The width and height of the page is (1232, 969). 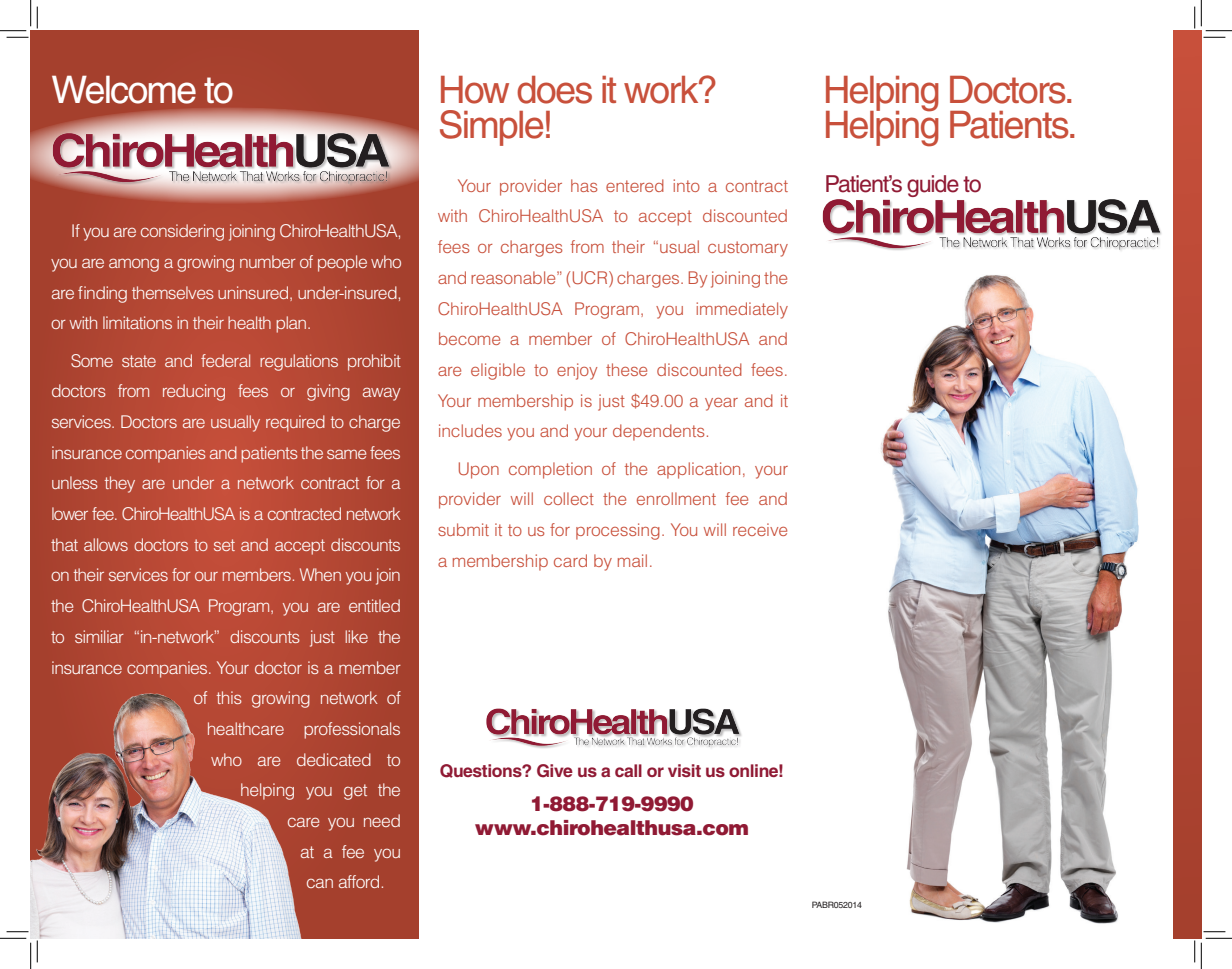 I want to click on need, so click(x=382, y=820).
